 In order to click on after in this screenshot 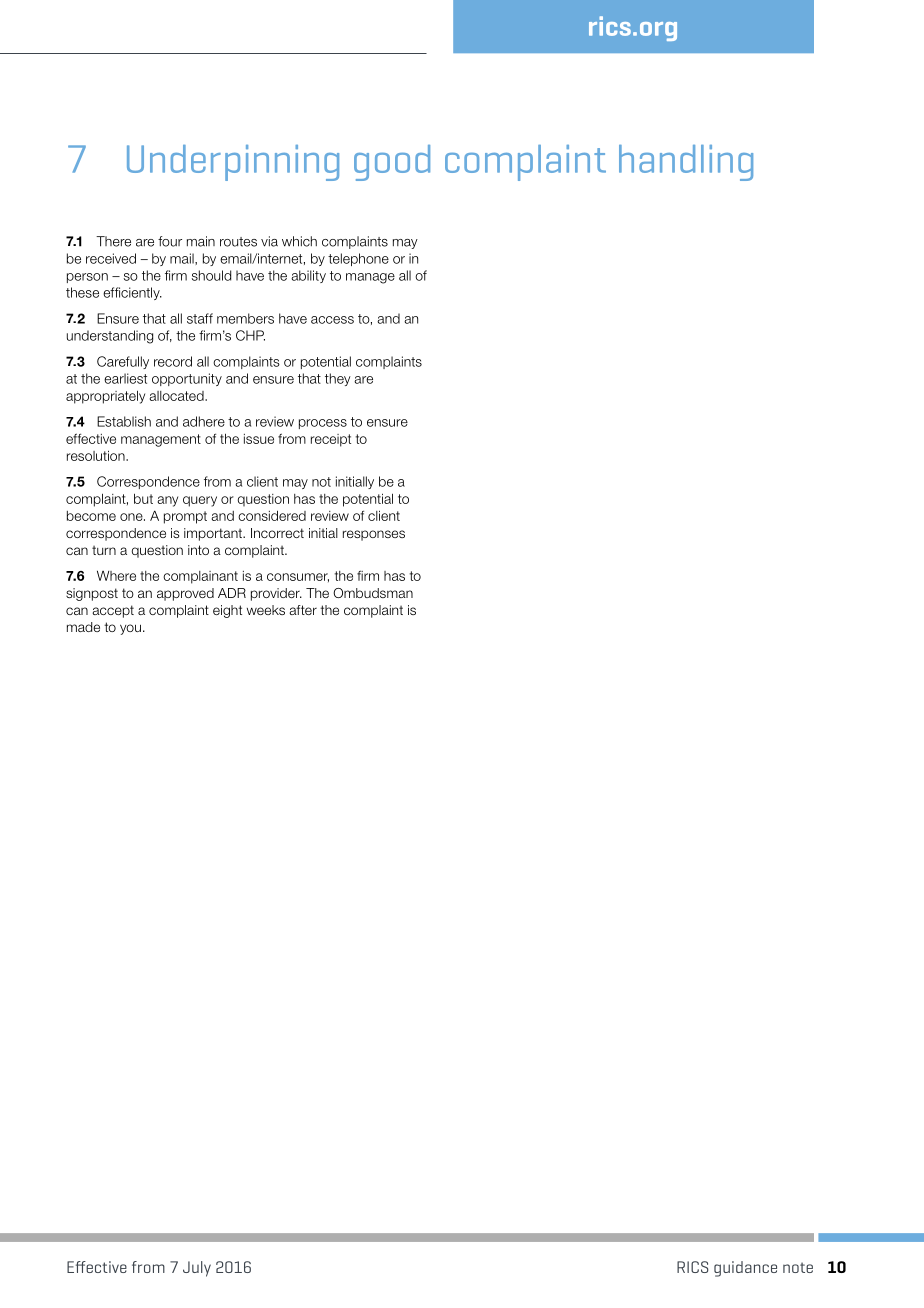, I will do `click(303, 610)`.
